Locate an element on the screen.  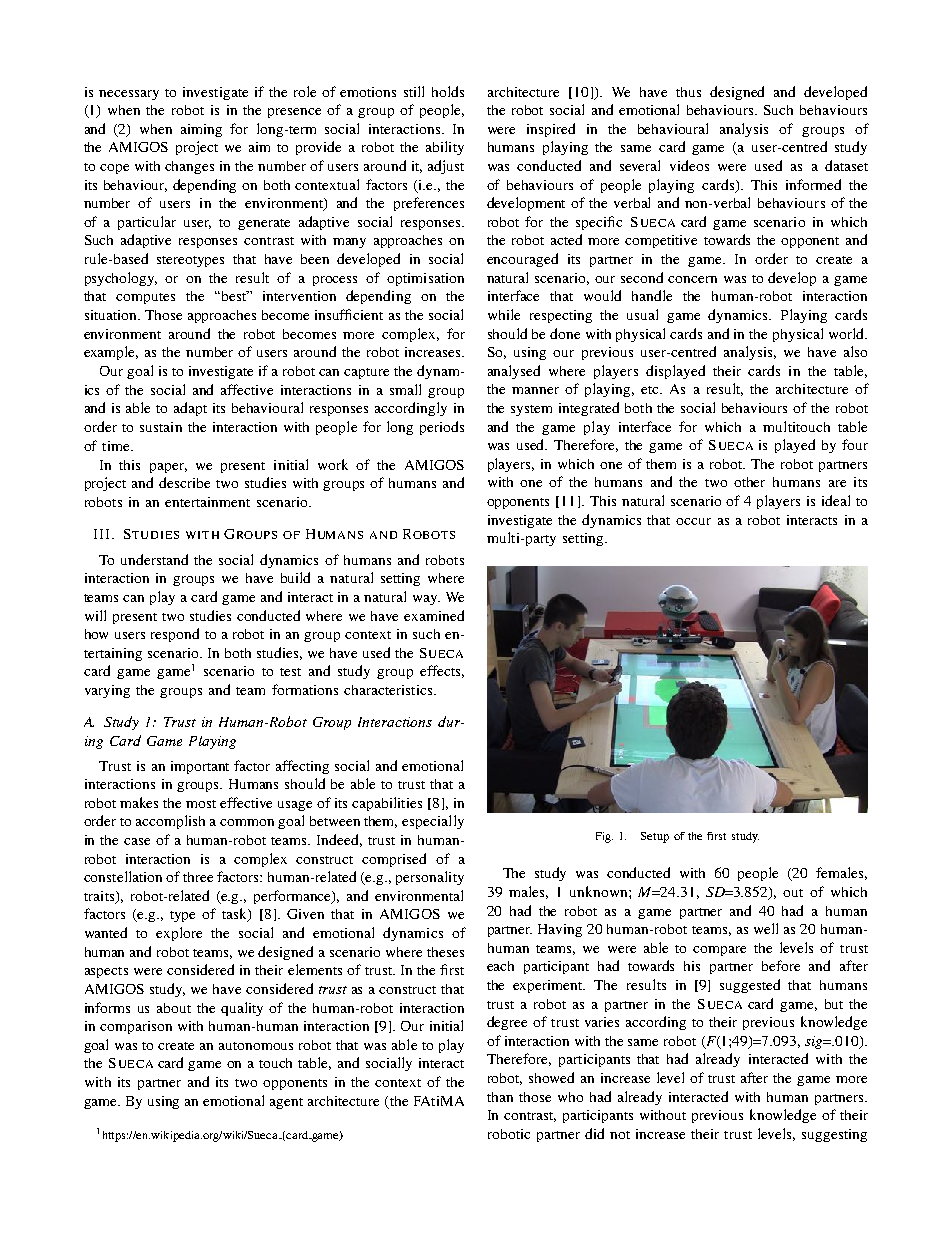
aiming is located at coordinates (201, 130).
